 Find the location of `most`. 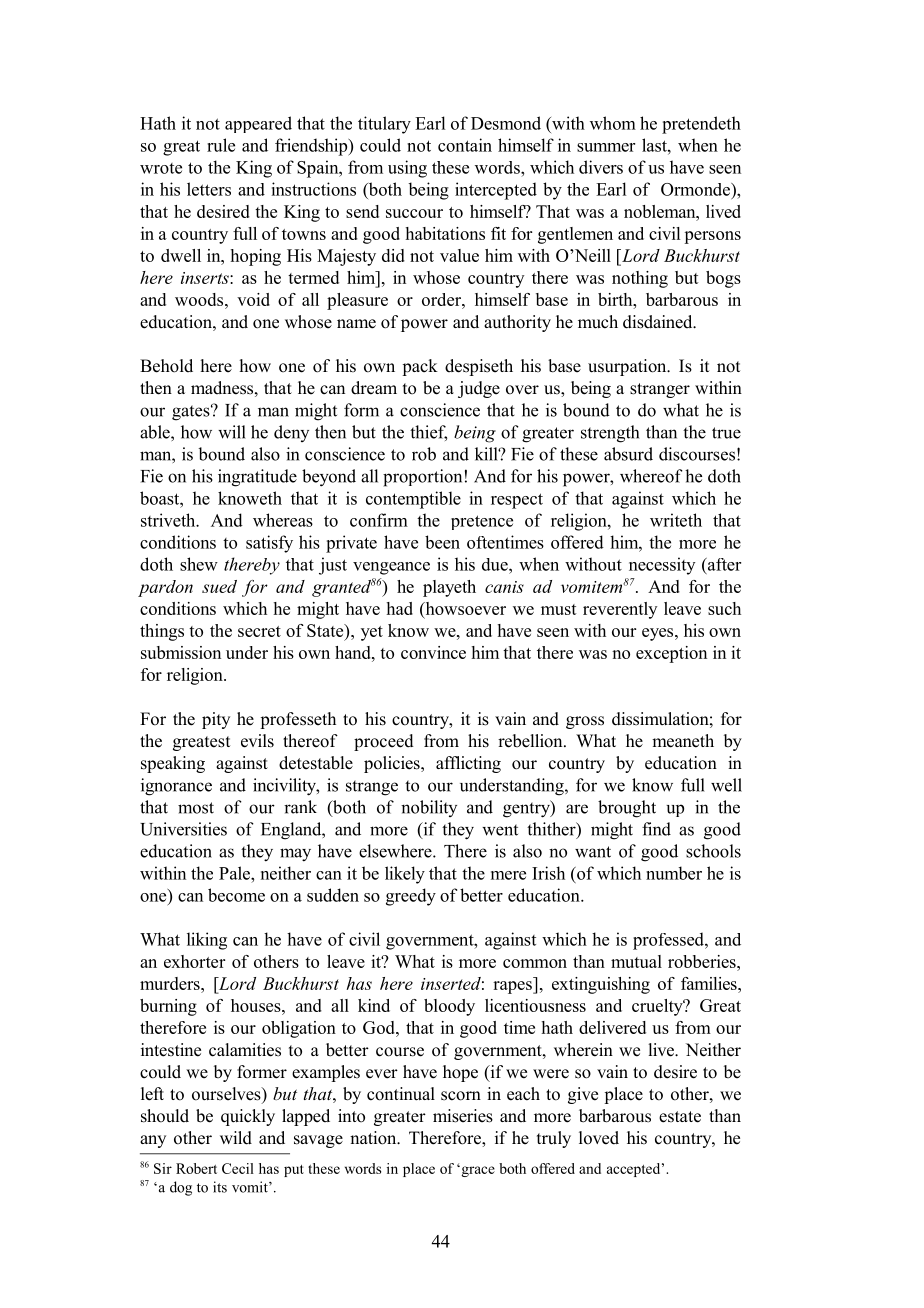

most is located at coordinates (196, 808).
